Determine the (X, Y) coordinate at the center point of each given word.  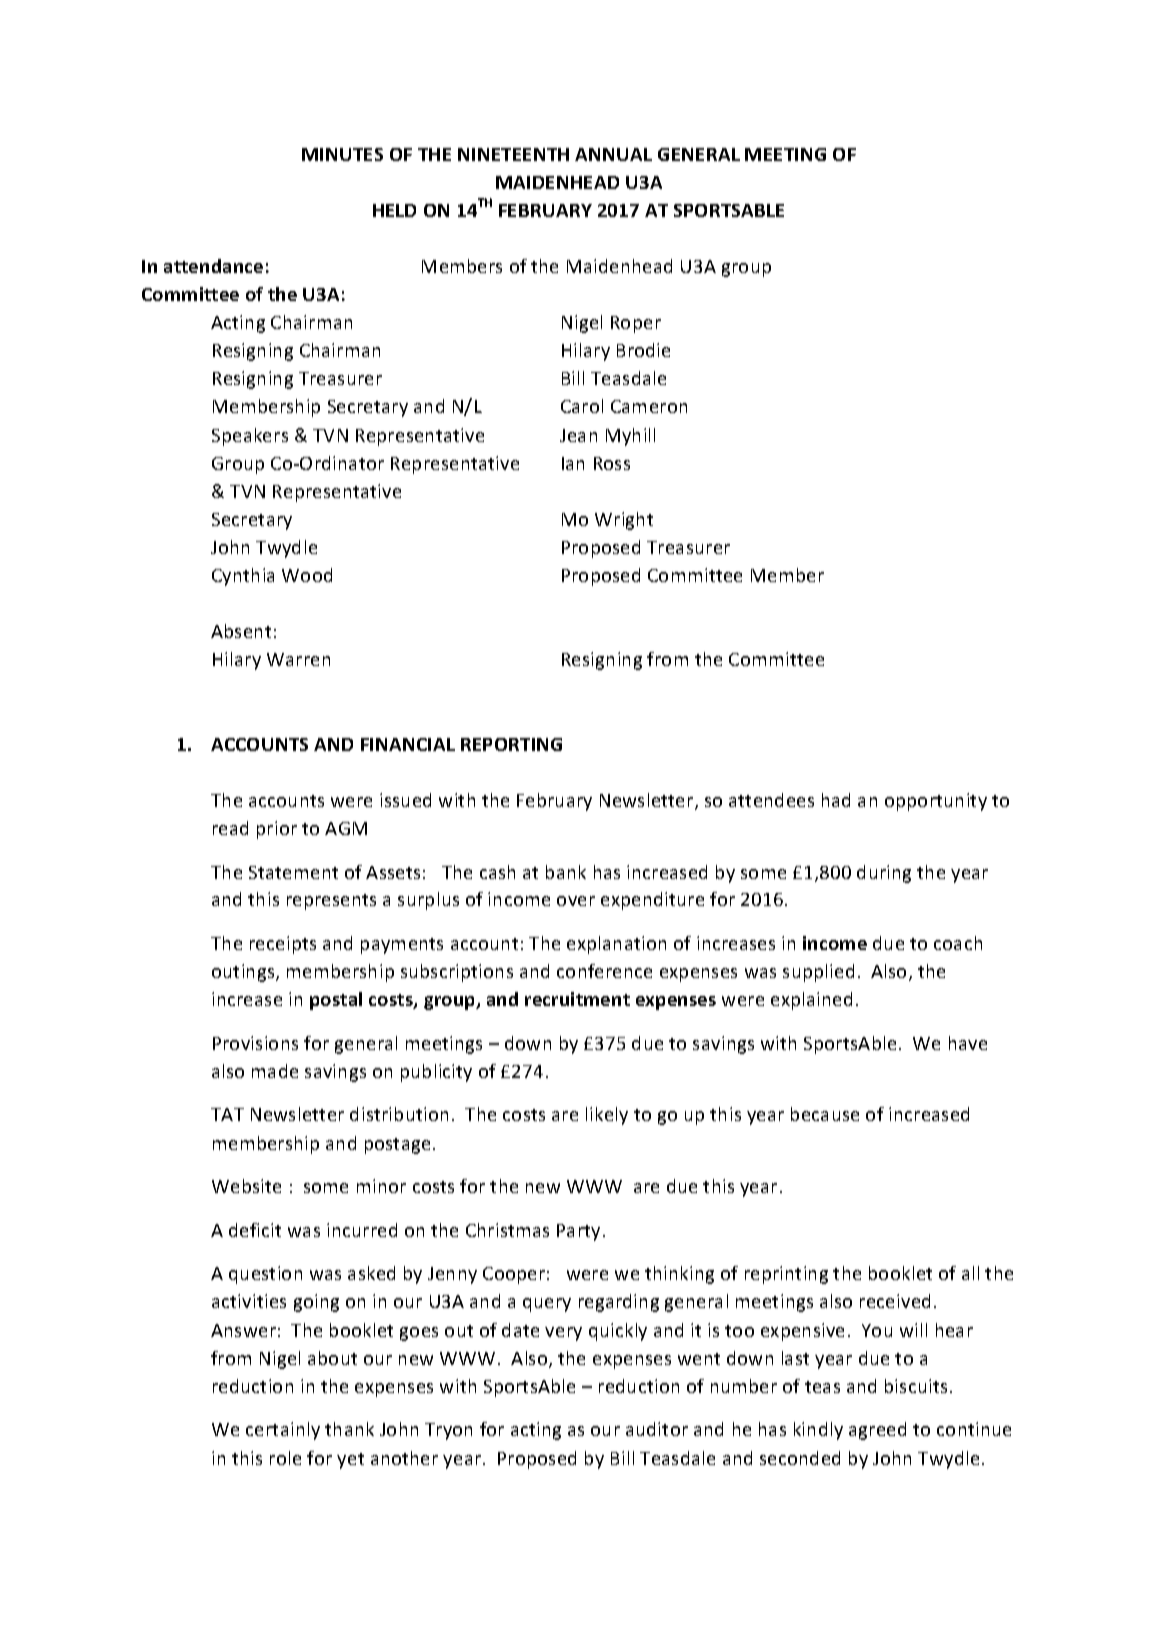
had (836, 800)
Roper (636, 324)
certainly (283, 1431)
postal (336, 1001)
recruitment (577, 999)
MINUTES (342, 154)
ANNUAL (613, 154)
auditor (657, 1429)
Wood (307, 575)
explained (811, 1001)
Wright (624, 521)
